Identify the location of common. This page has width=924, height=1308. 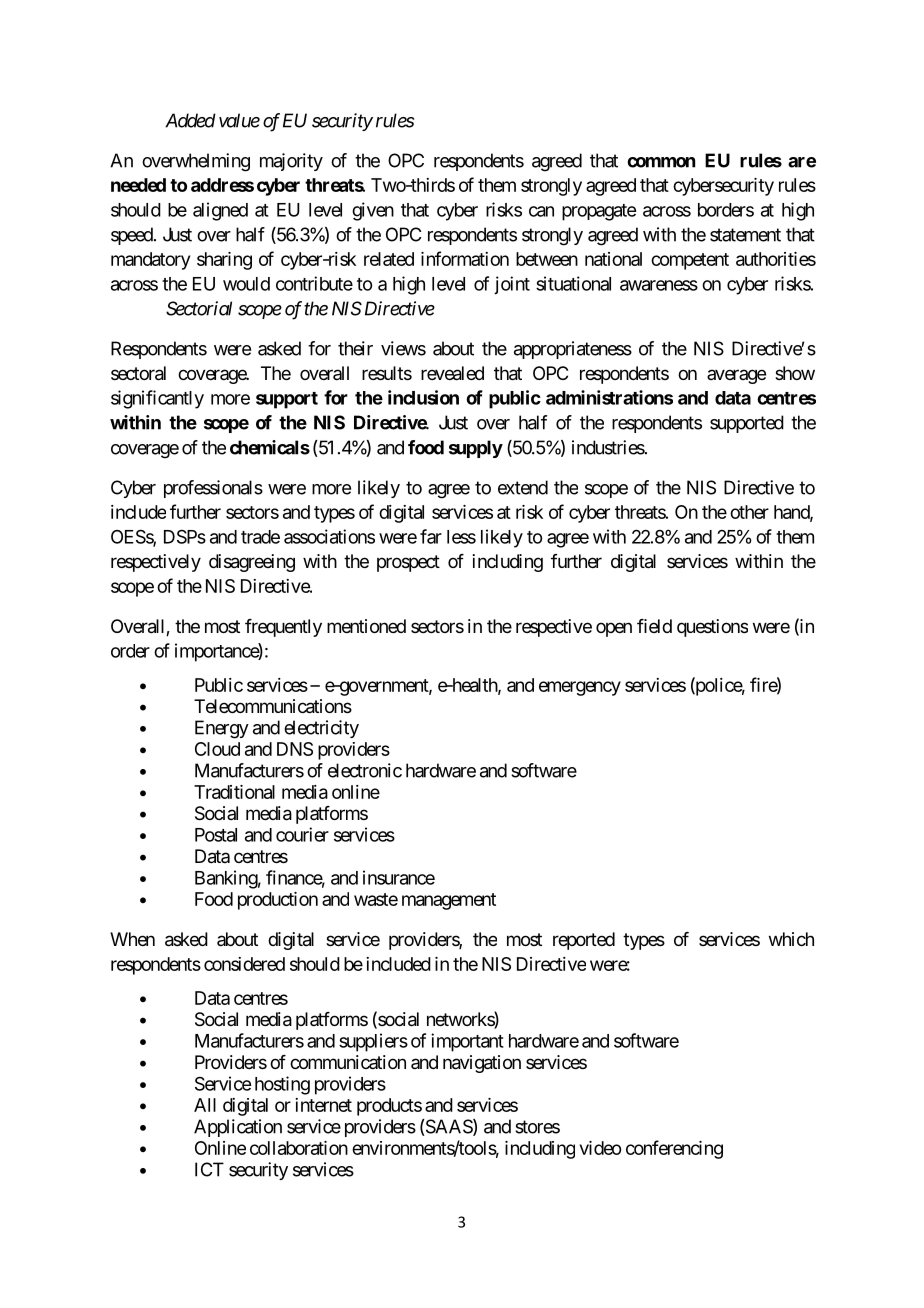
(661, 162).
